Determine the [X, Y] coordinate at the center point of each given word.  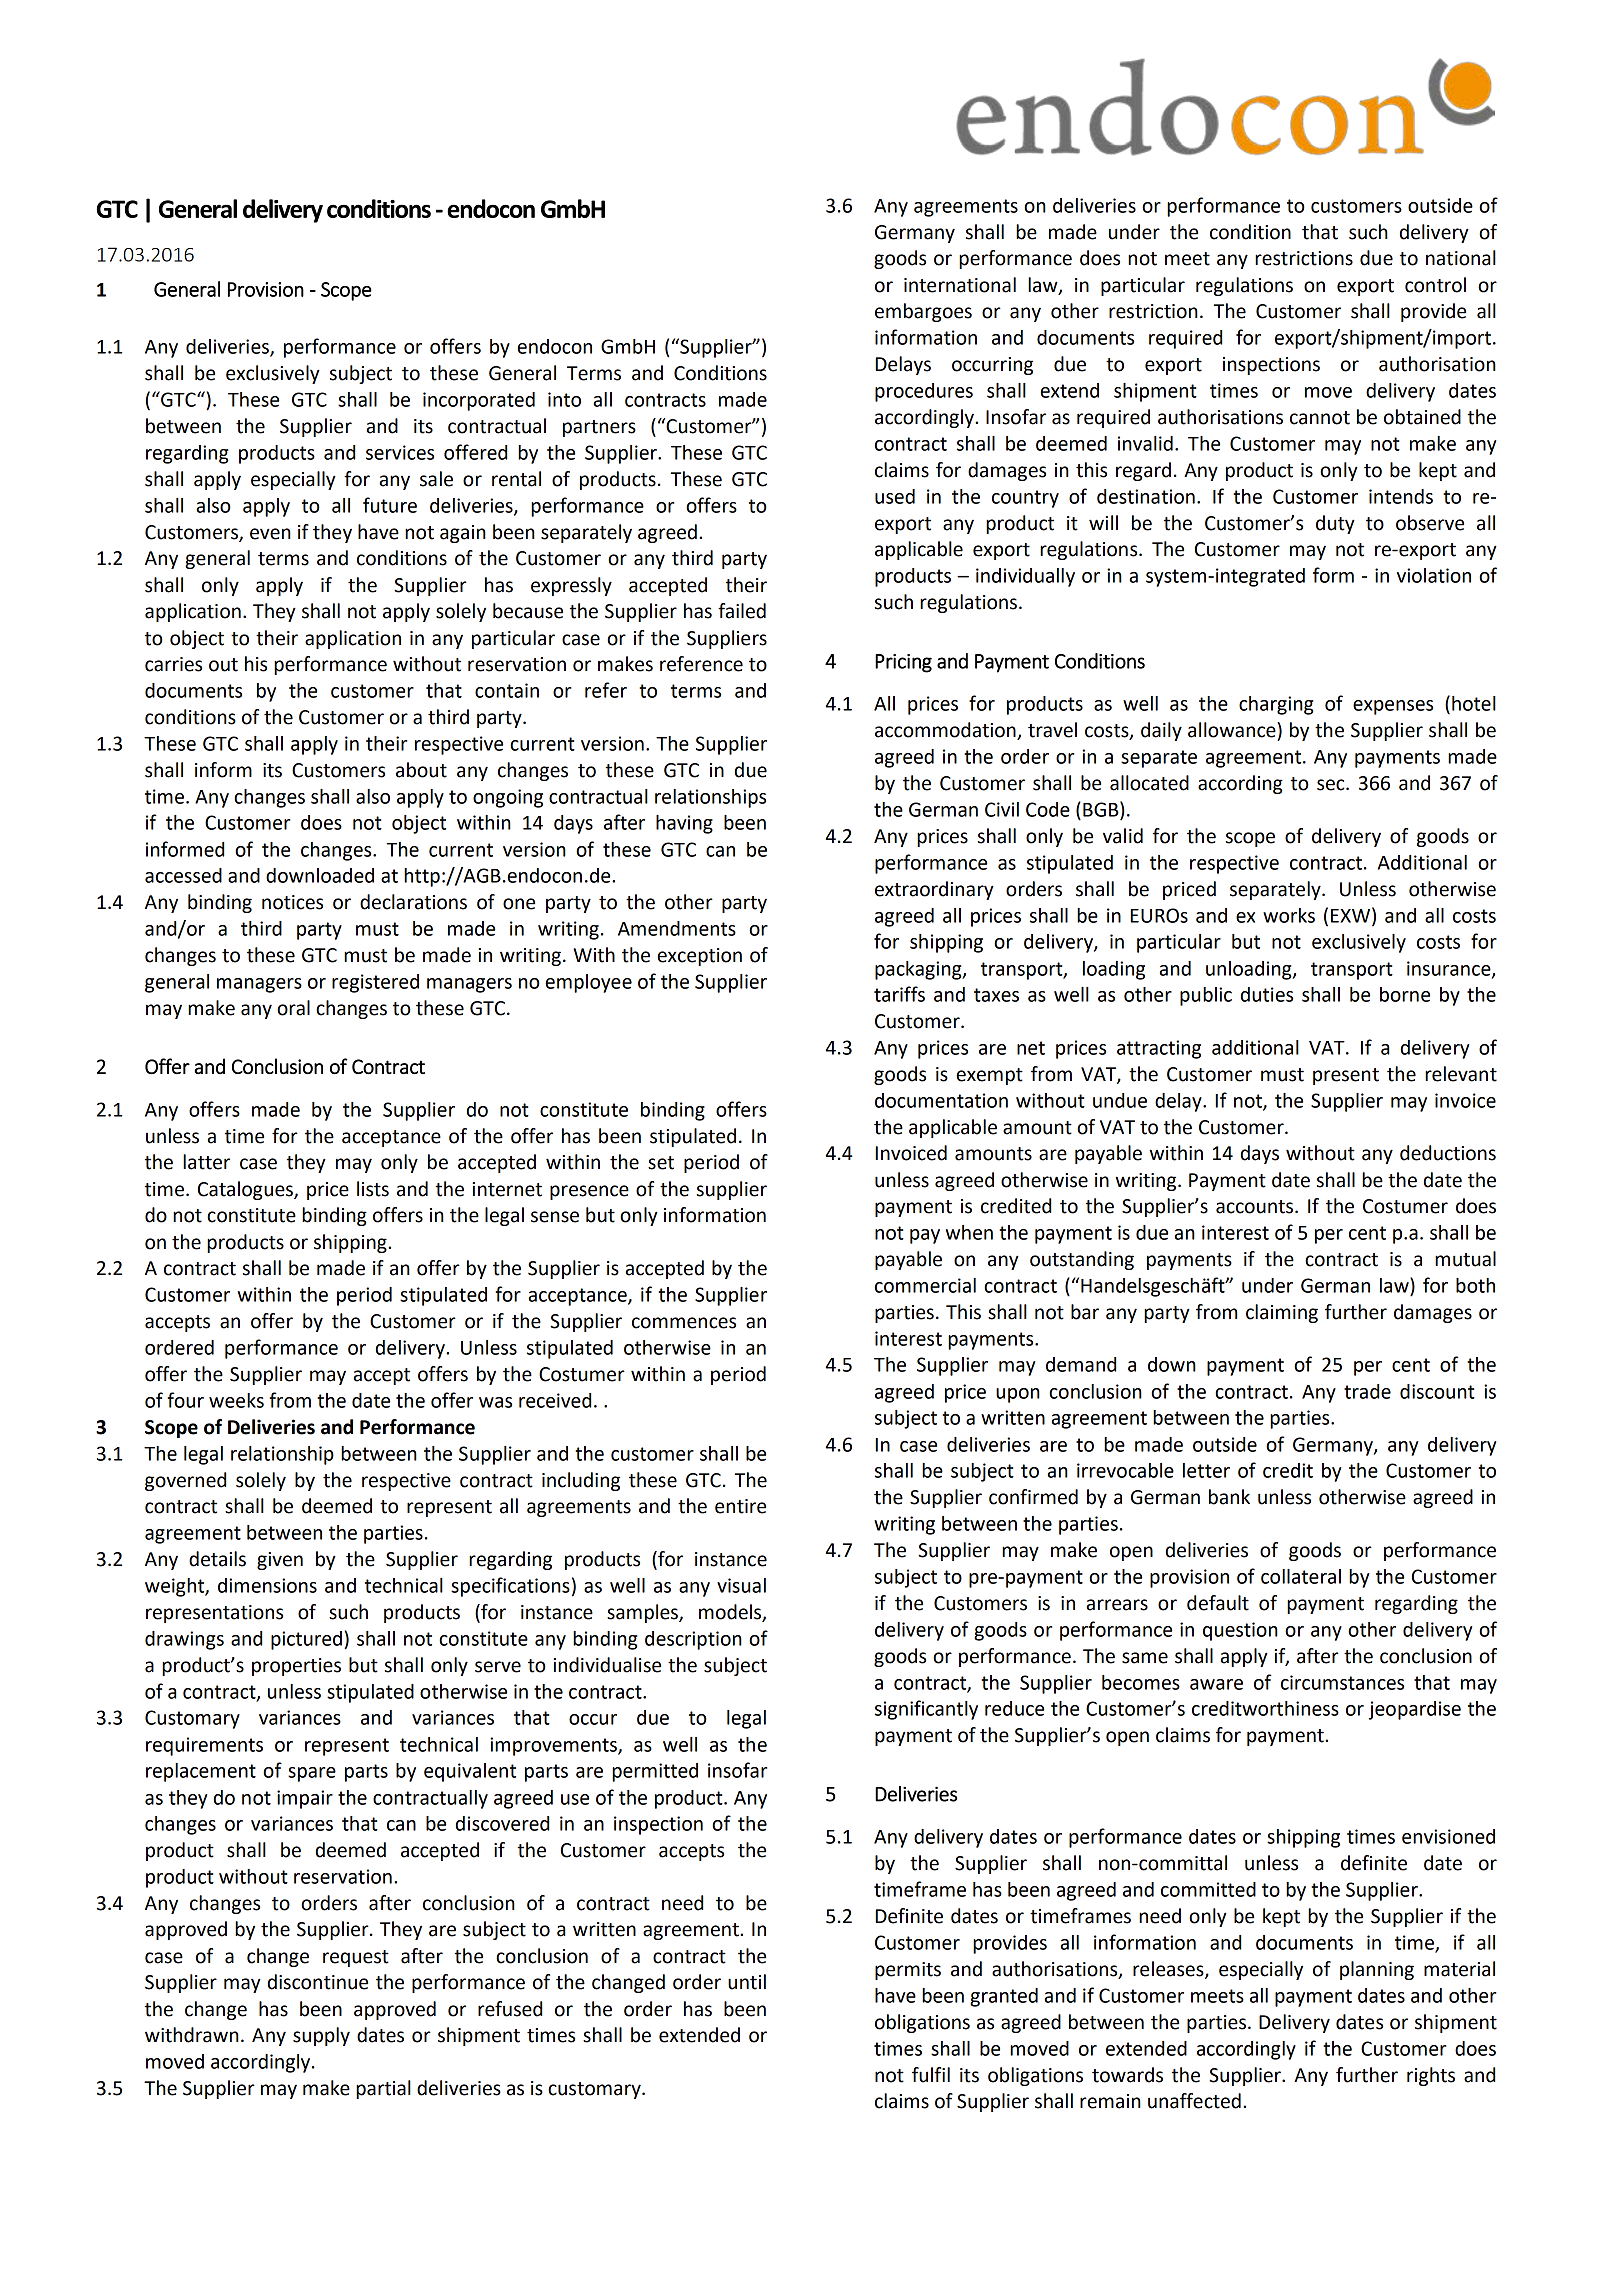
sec [1332, 785]
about [421, 770]
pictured [306, 1640]
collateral [1301, 1576]
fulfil [931, 2075]
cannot [1320, 418]
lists [373, 1189]
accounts [1256, 1207]
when [969, 1232]
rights [1431, 2076]
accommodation [946, 731]
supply [321, 2036]
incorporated [479, 401]
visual [741, 1585]
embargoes [923, 312]
